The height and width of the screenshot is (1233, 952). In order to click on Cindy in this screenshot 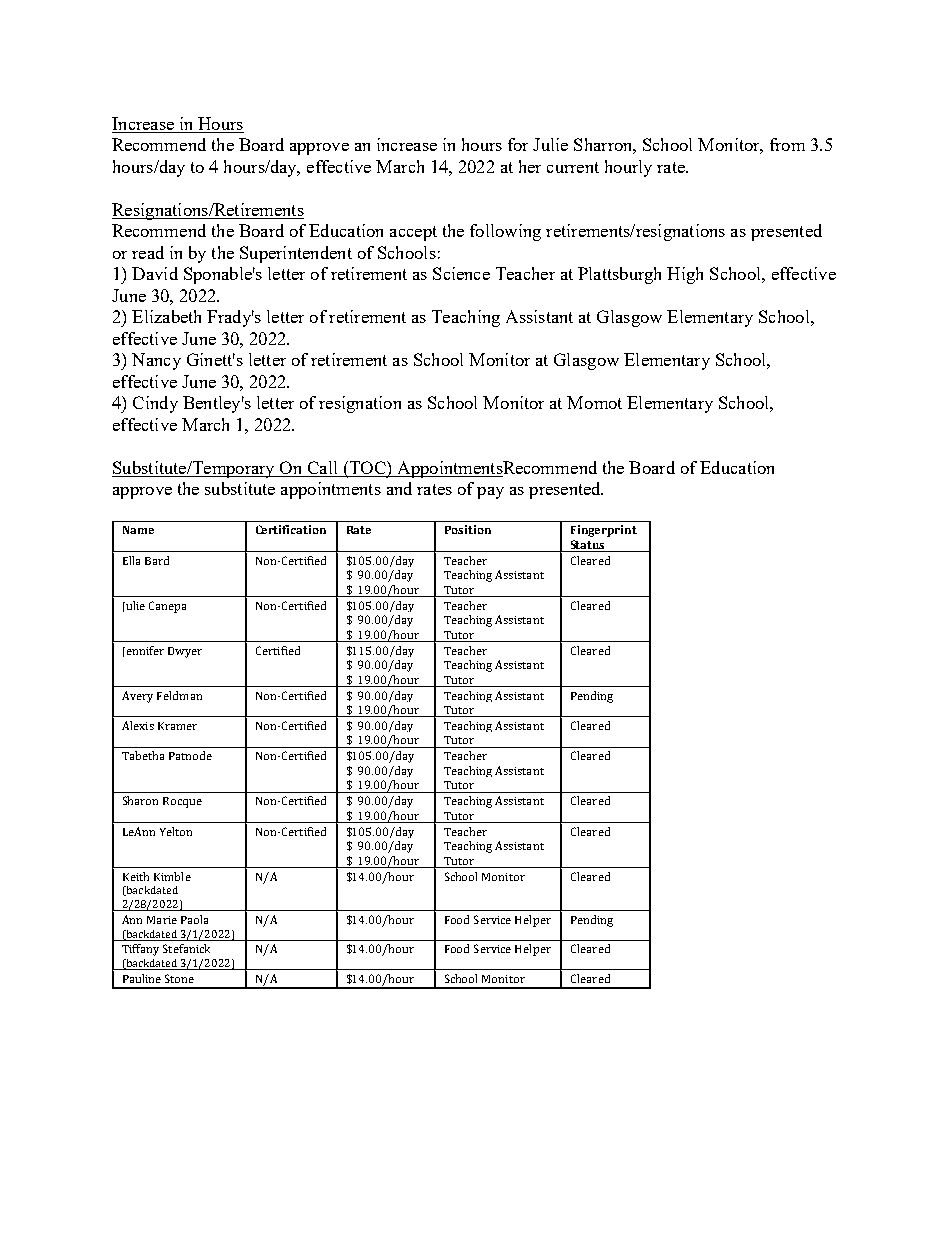, I will do `click(155, 404)`.
